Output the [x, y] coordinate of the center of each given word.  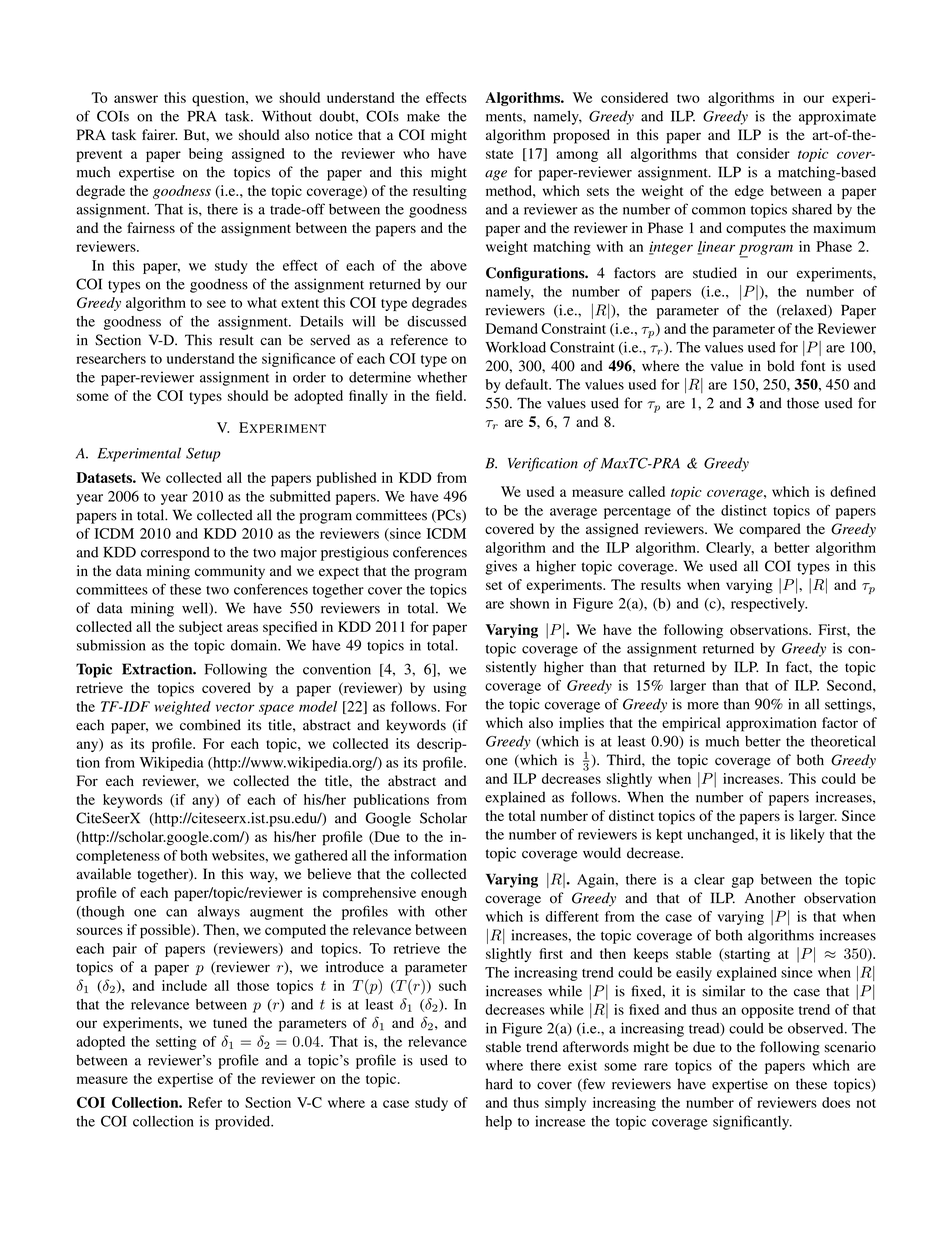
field [450, 395]
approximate [837, 117]
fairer [159, 134]
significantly [752, 1122]
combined [210, 725]
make [423, 116]
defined [853, 491]
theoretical [843, 741]
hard [499, 1084]
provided [244, 1122]
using [449, 689]
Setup [203, 455]
